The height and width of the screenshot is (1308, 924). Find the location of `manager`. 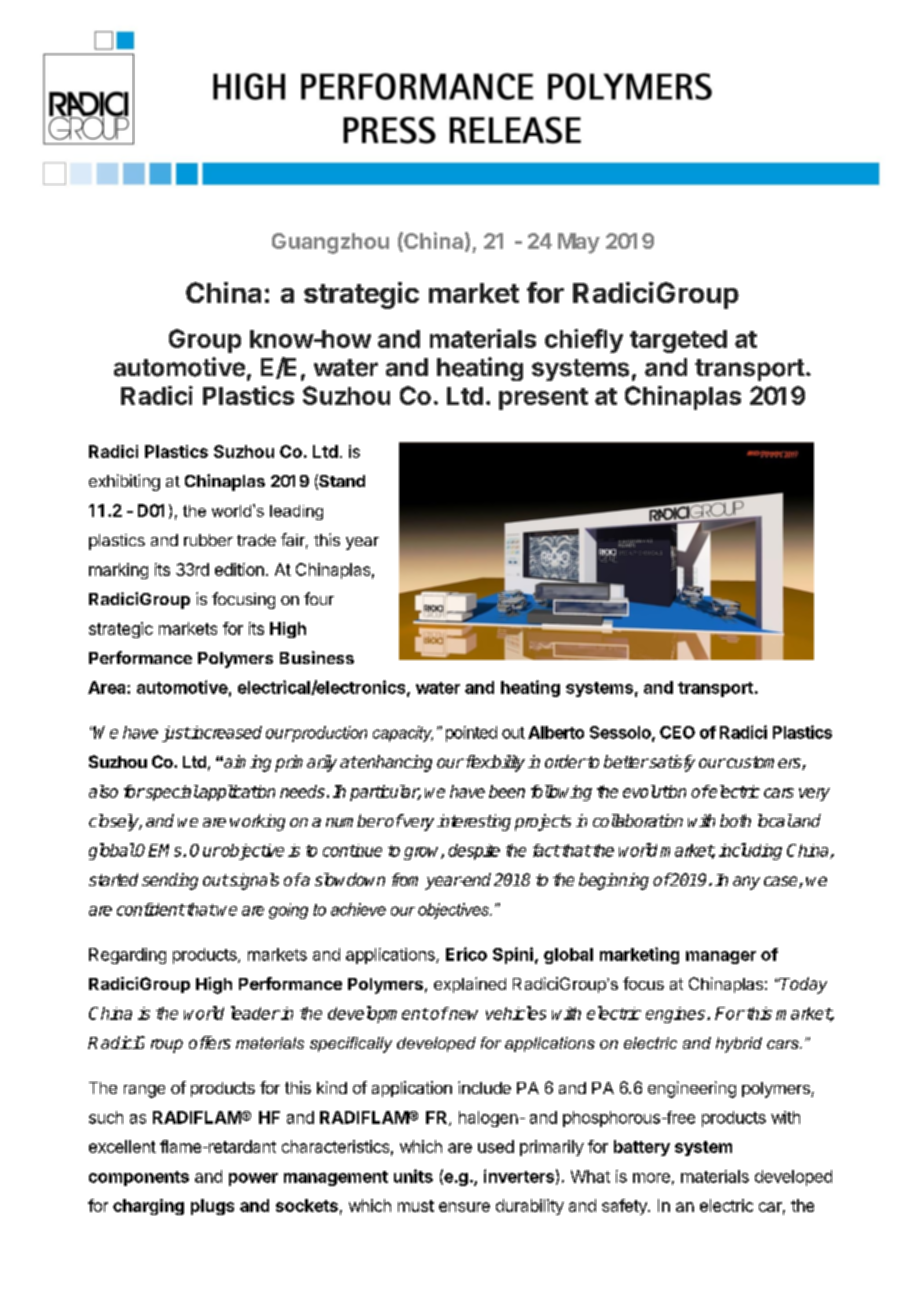

manager is located at coordinates (721, 957).
